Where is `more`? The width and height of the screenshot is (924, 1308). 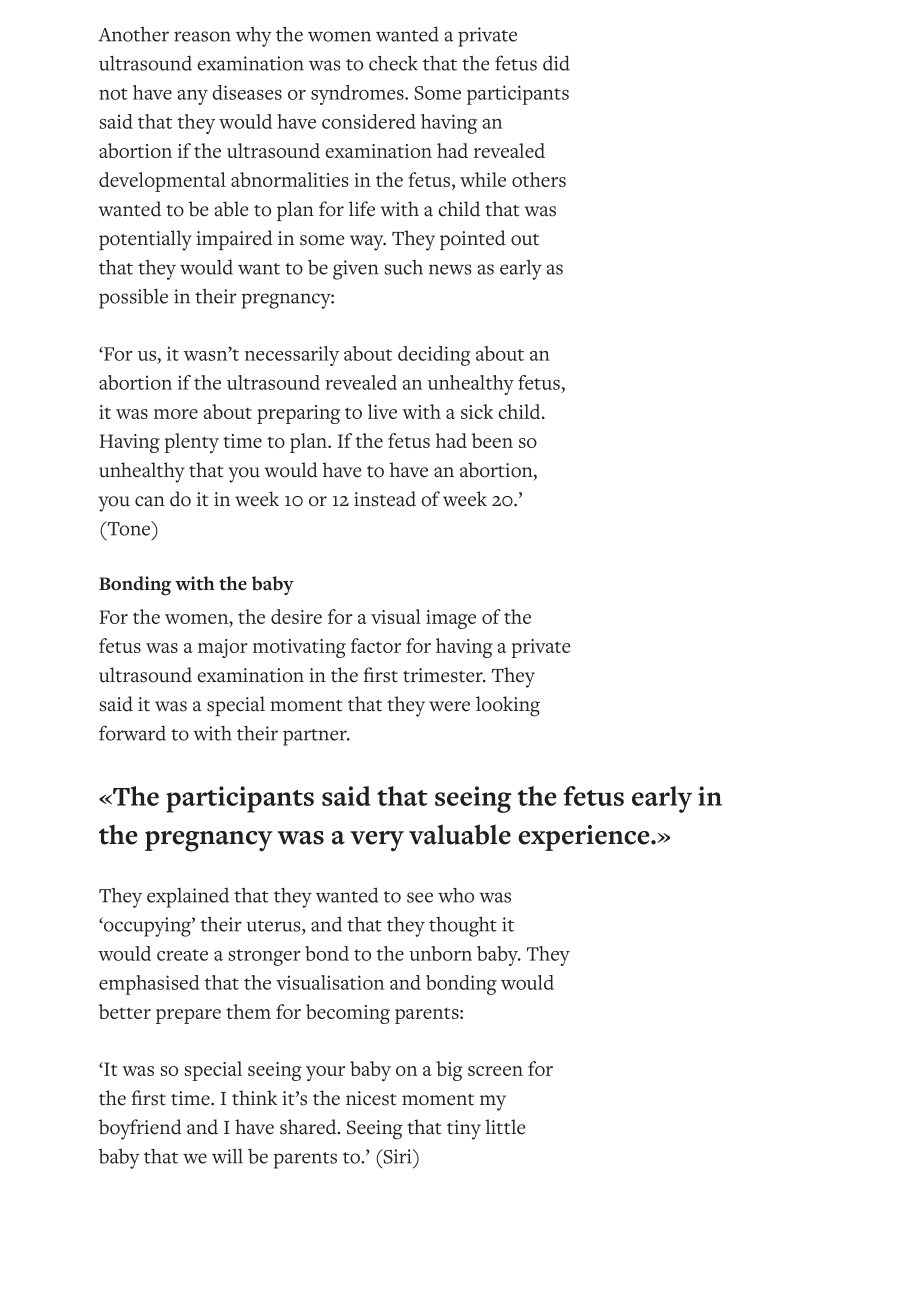 more is located at coordinates (176, 414).
